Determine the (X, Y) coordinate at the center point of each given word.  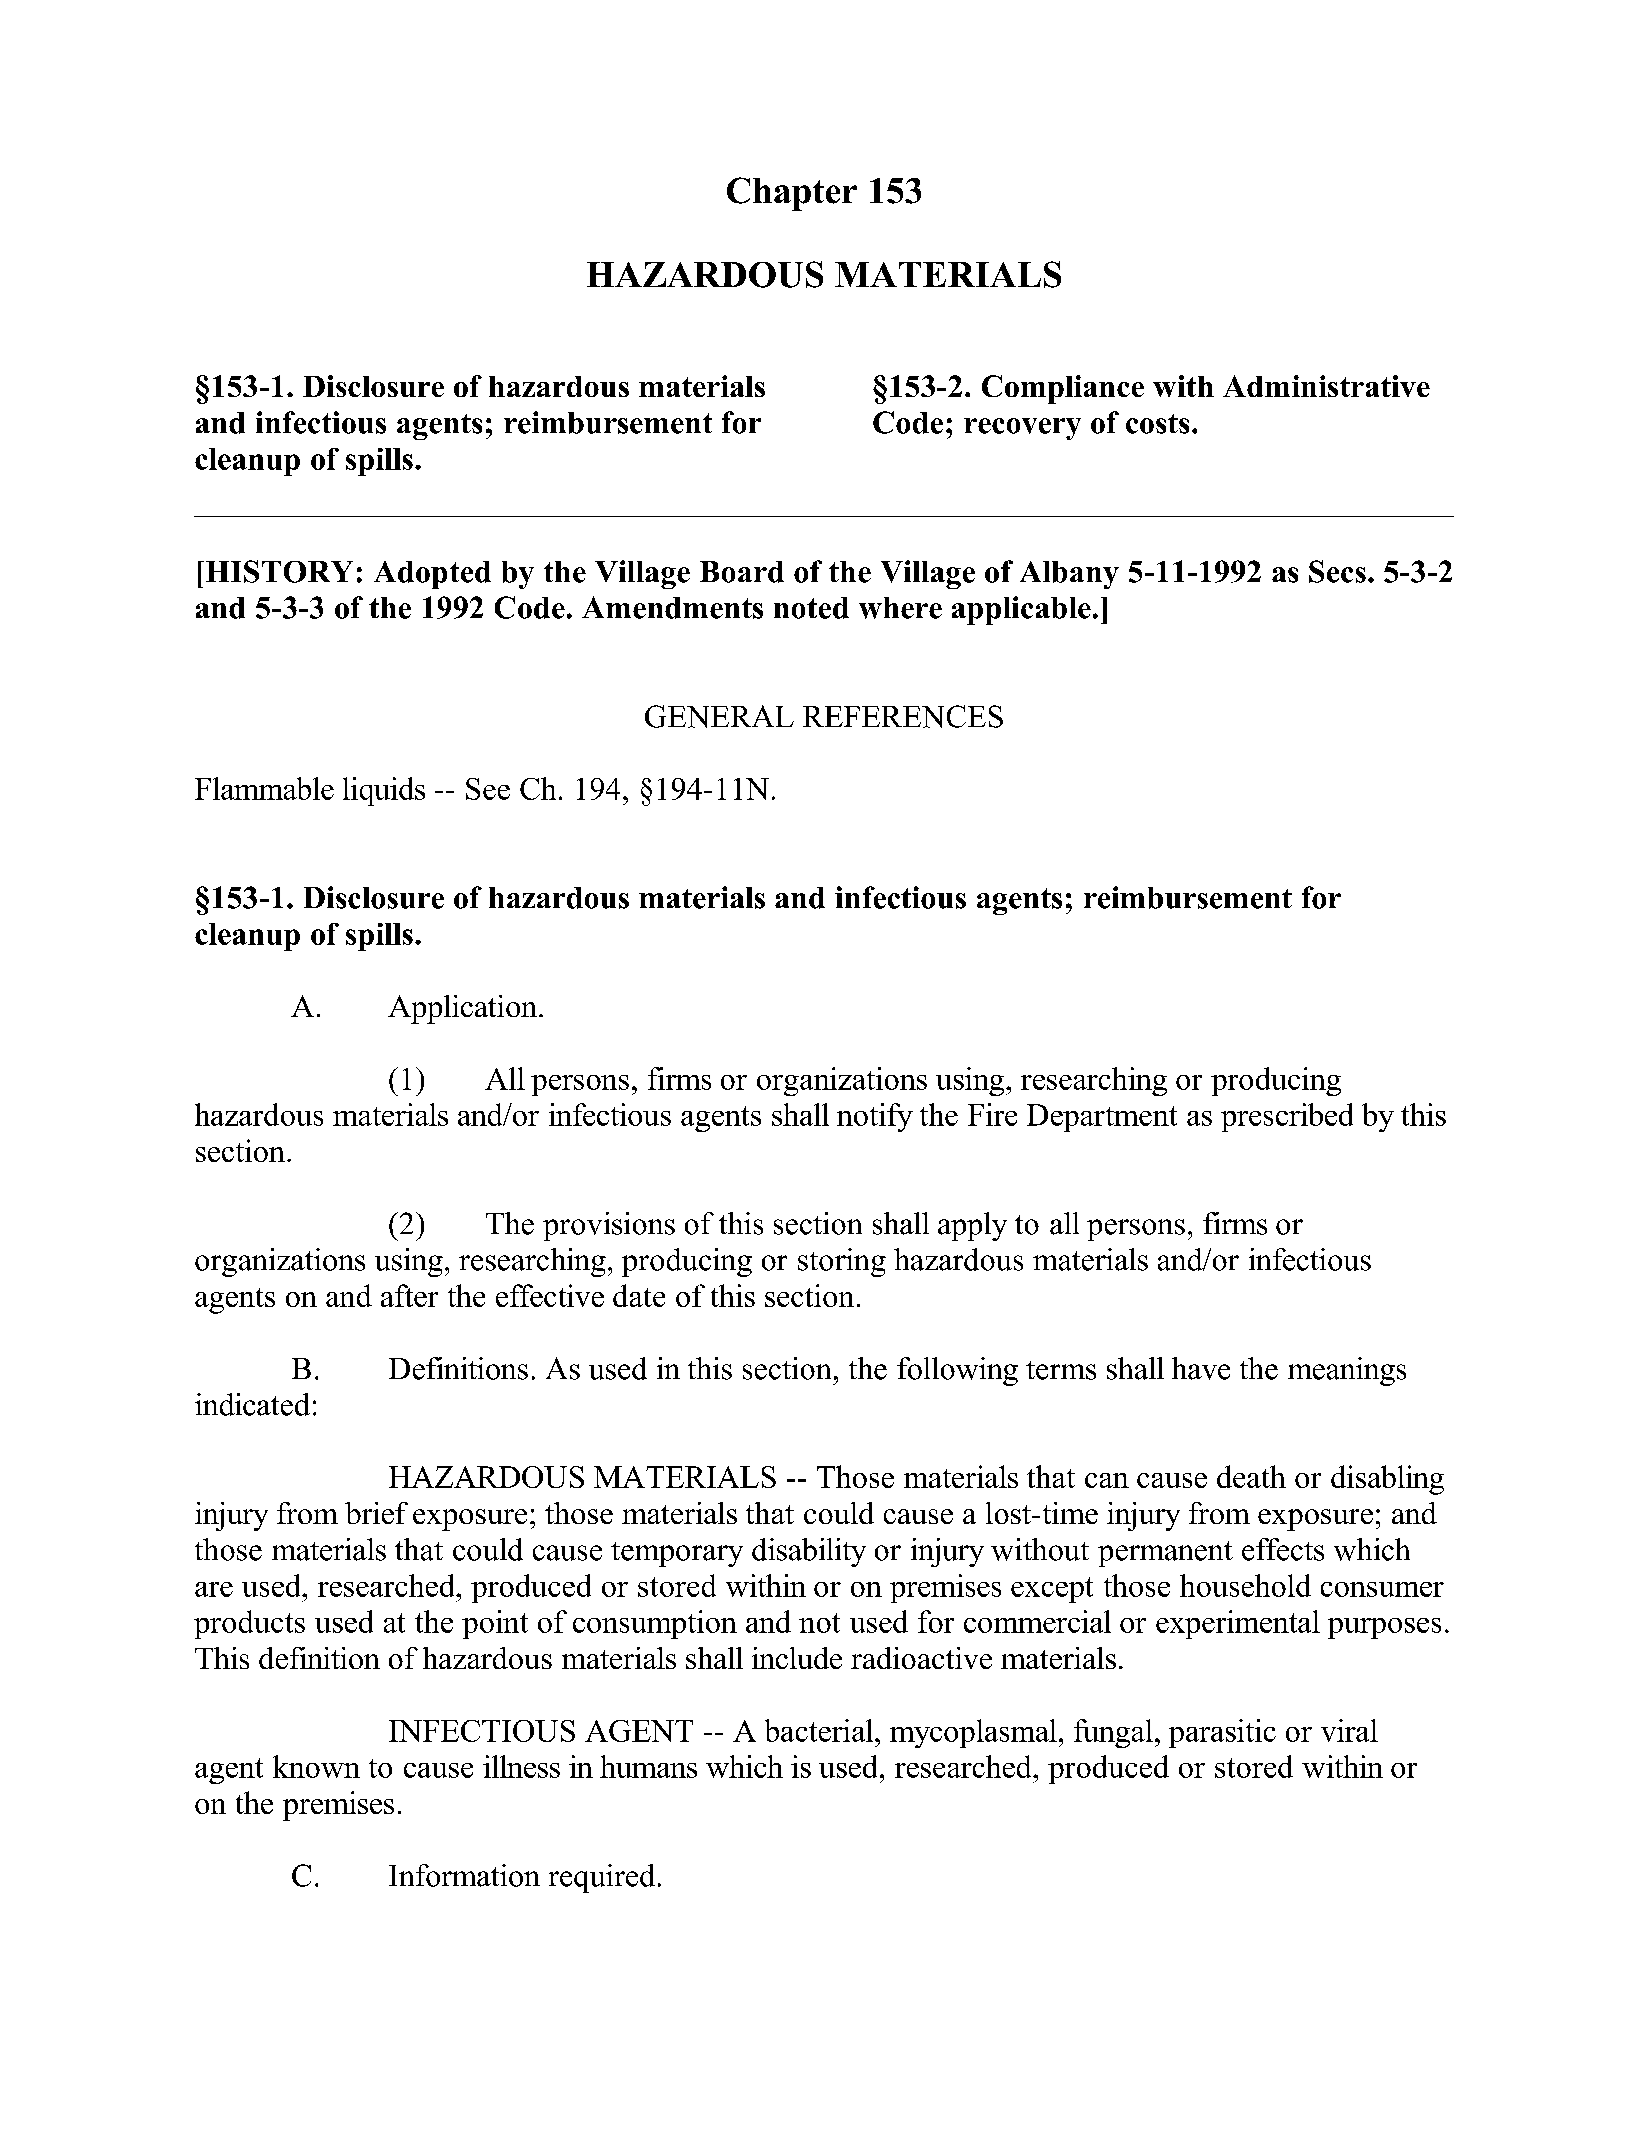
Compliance (1063, 389)
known (316, 1766)
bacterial (820, 1730)
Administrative (1326, 386)
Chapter (792, 194)
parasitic (1222, 1733)
